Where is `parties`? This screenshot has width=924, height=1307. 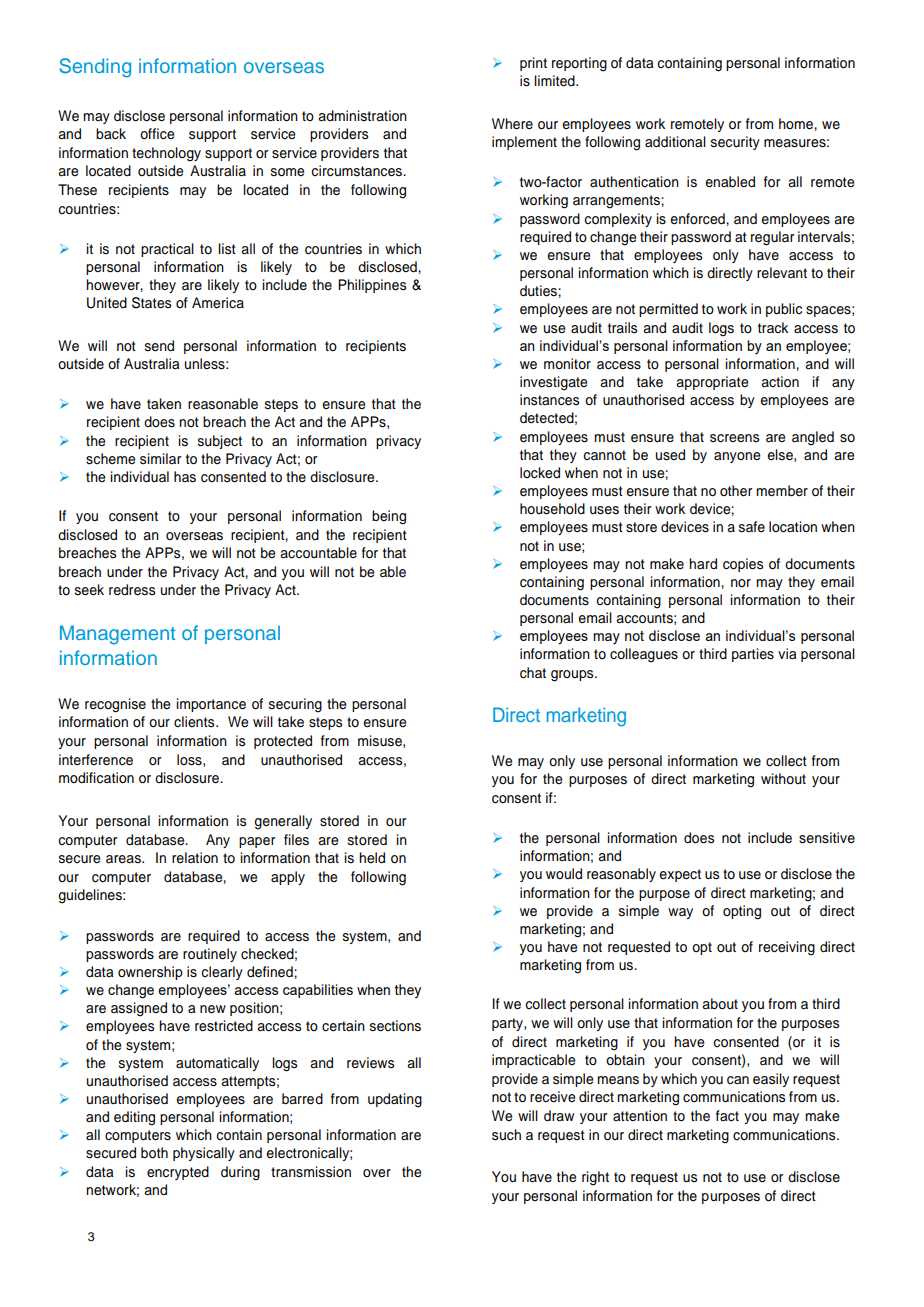
parties is located at coordinates (753, 655).
